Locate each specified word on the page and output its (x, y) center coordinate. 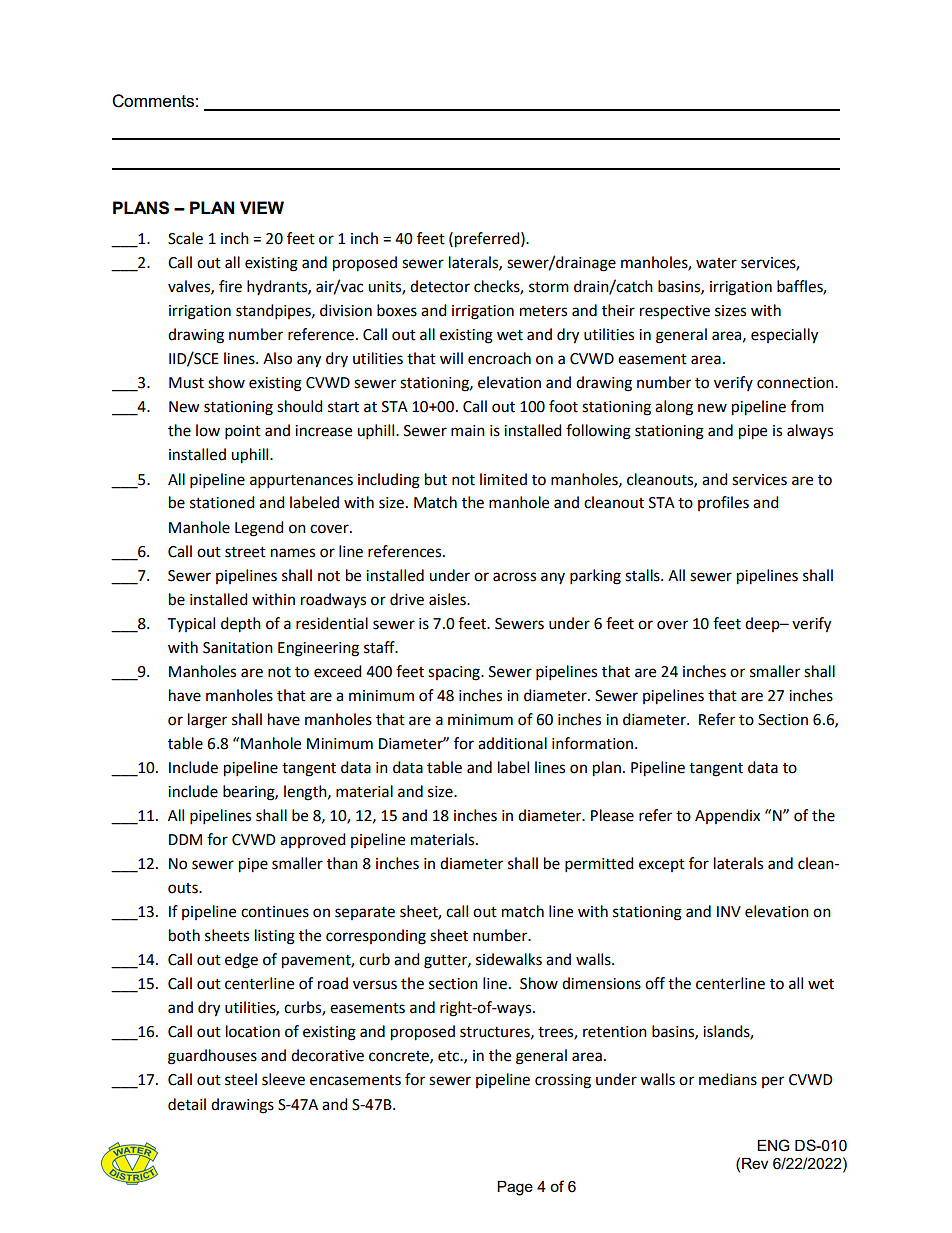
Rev (755, 1163)
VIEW (262, 207)
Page (515, 1188)
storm (549, 287)
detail (187, 1104)
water (716, 263)
